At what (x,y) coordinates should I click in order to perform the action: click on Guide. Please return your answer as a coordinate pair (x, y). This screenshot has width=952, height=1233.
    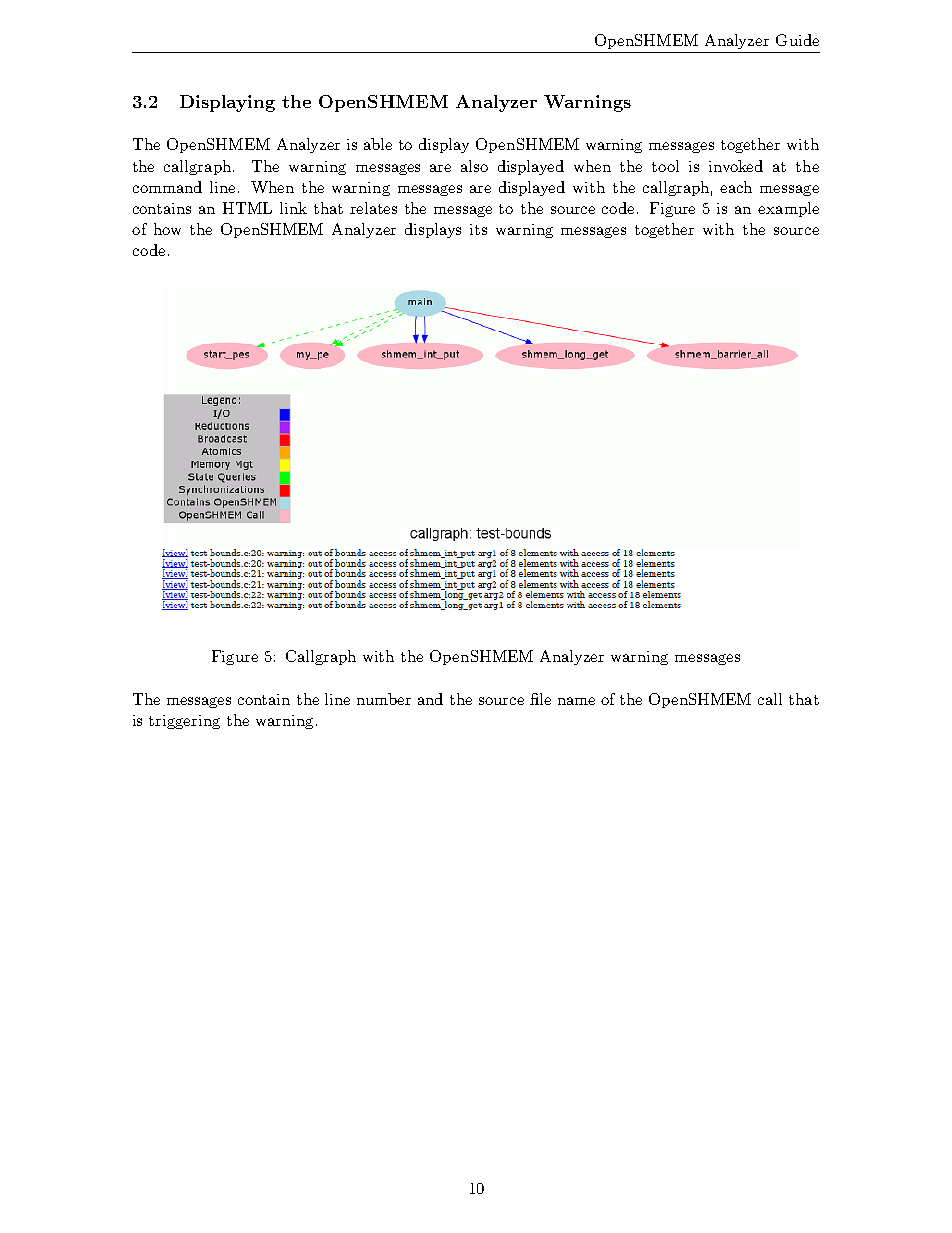
    Looking at the image, I should click on (797, 40).
